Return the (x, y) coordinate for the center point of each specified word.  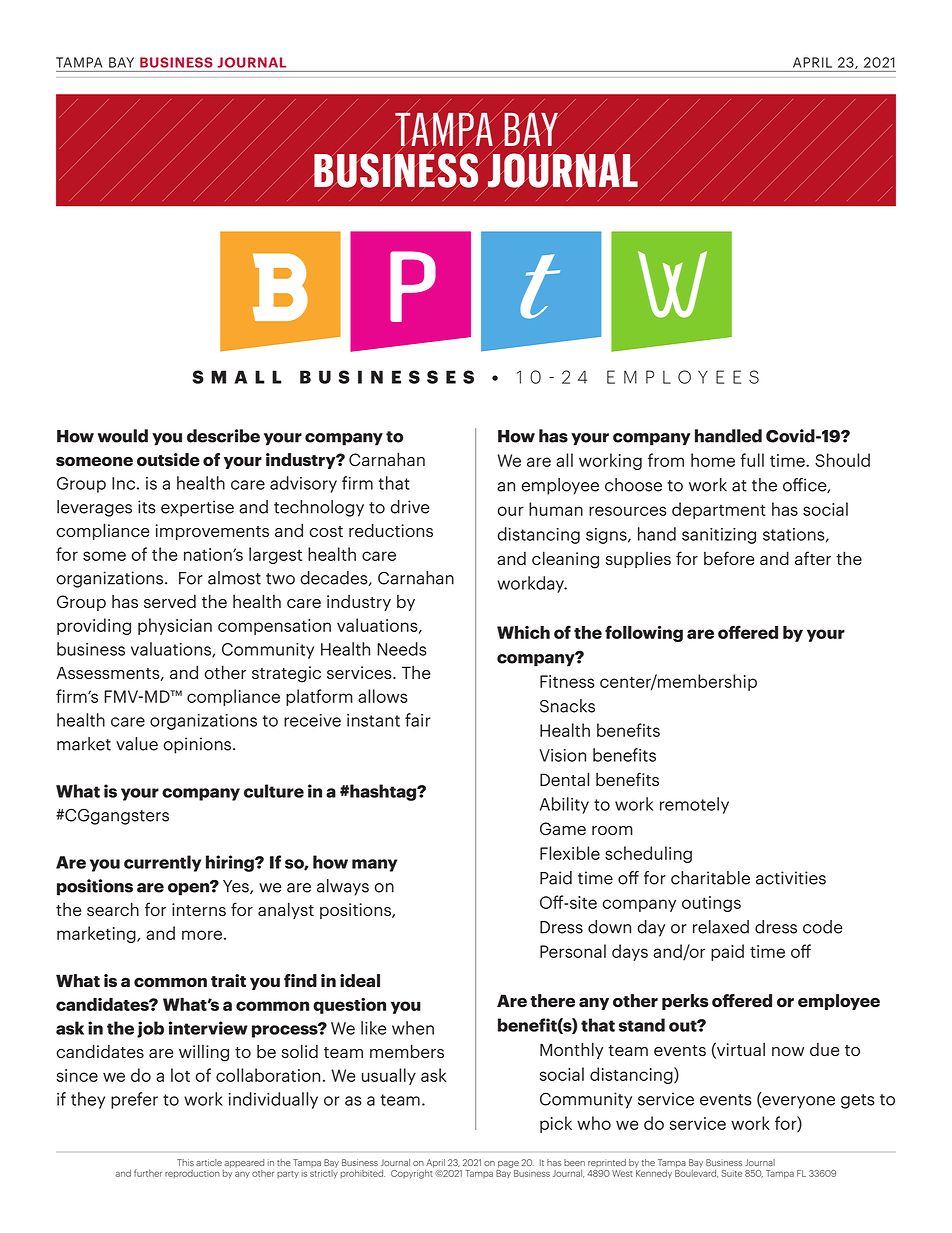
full (752, 460)
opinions (198, 745)
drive (410, 507)
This (185, 1162)
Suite (731, 1173)
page (508, 1164)
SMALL (237, 377)
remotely (694, 805)
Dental (564, 779)
